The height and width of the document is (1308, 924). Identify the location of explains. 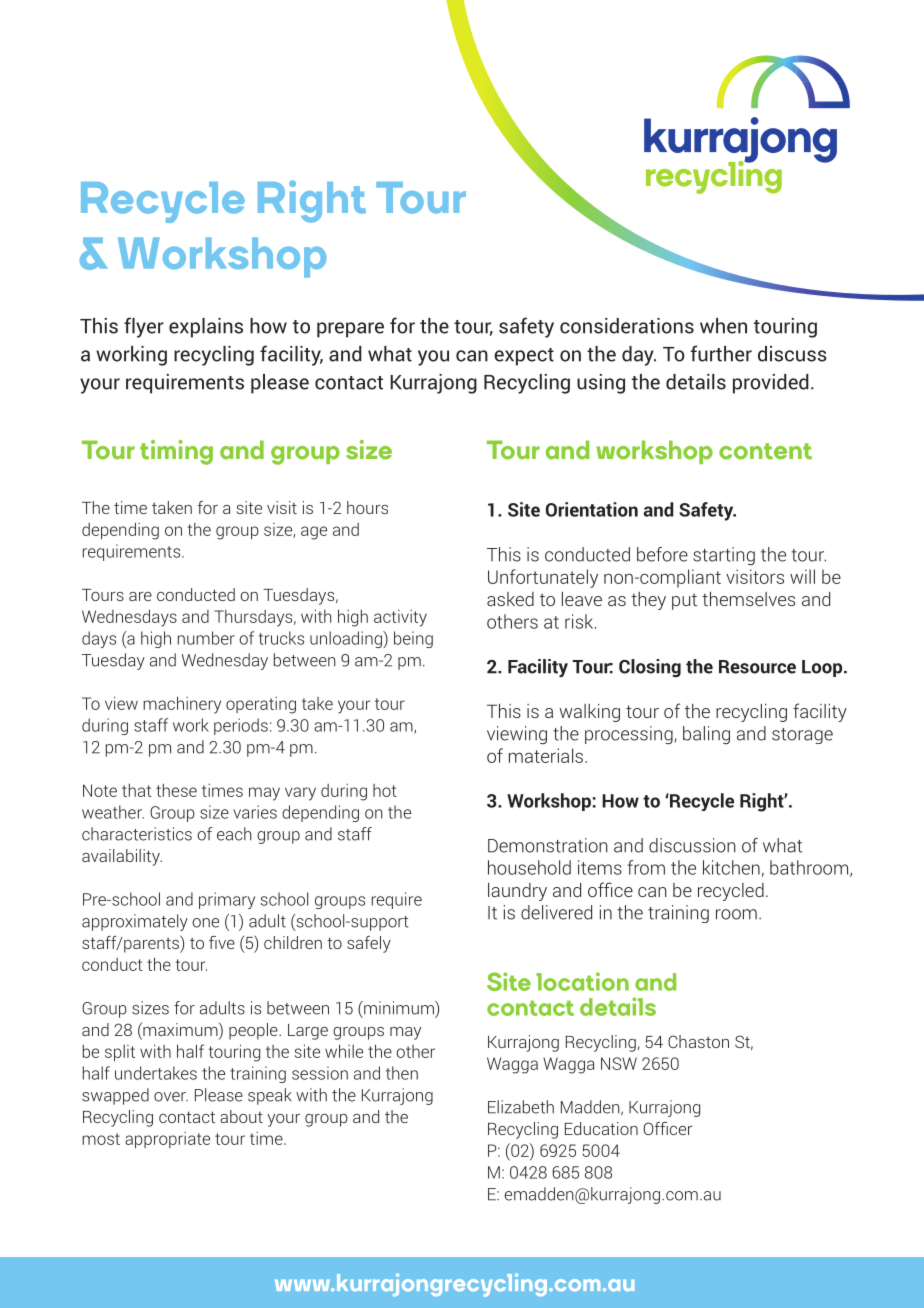
(206, 328).
